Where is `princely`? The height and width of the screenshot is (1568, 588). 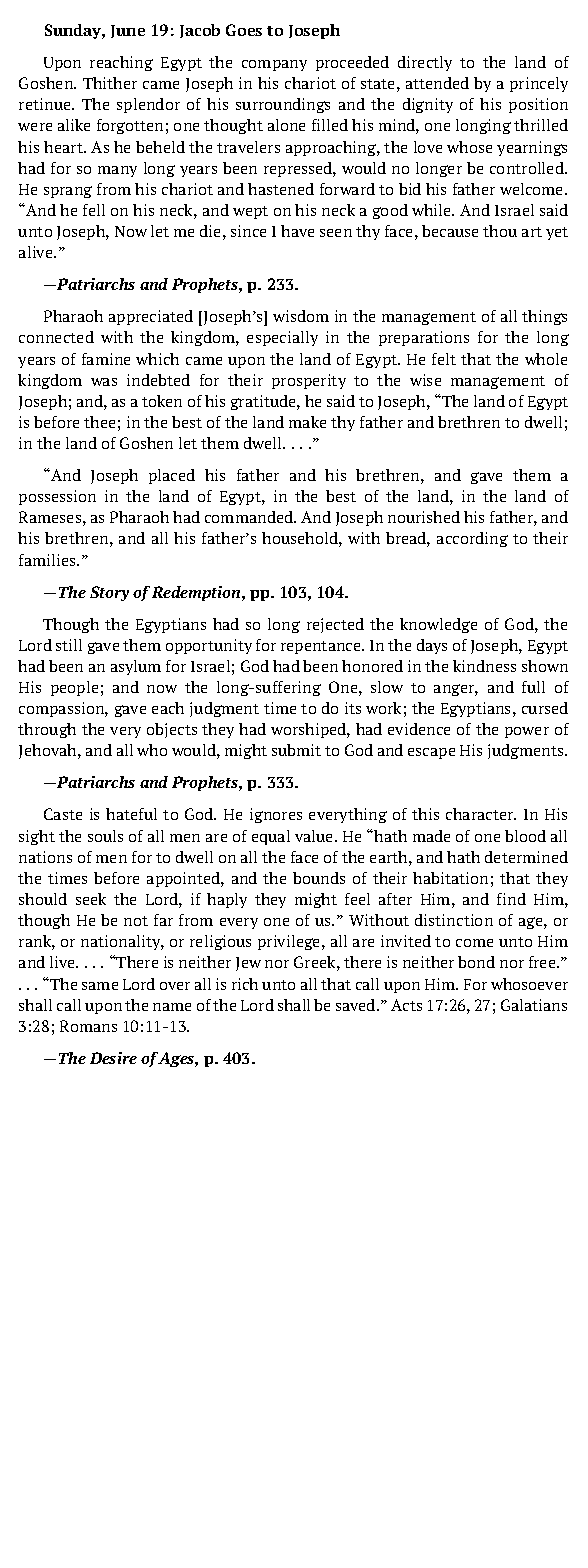
princely is located at coordinates (539, 84).
